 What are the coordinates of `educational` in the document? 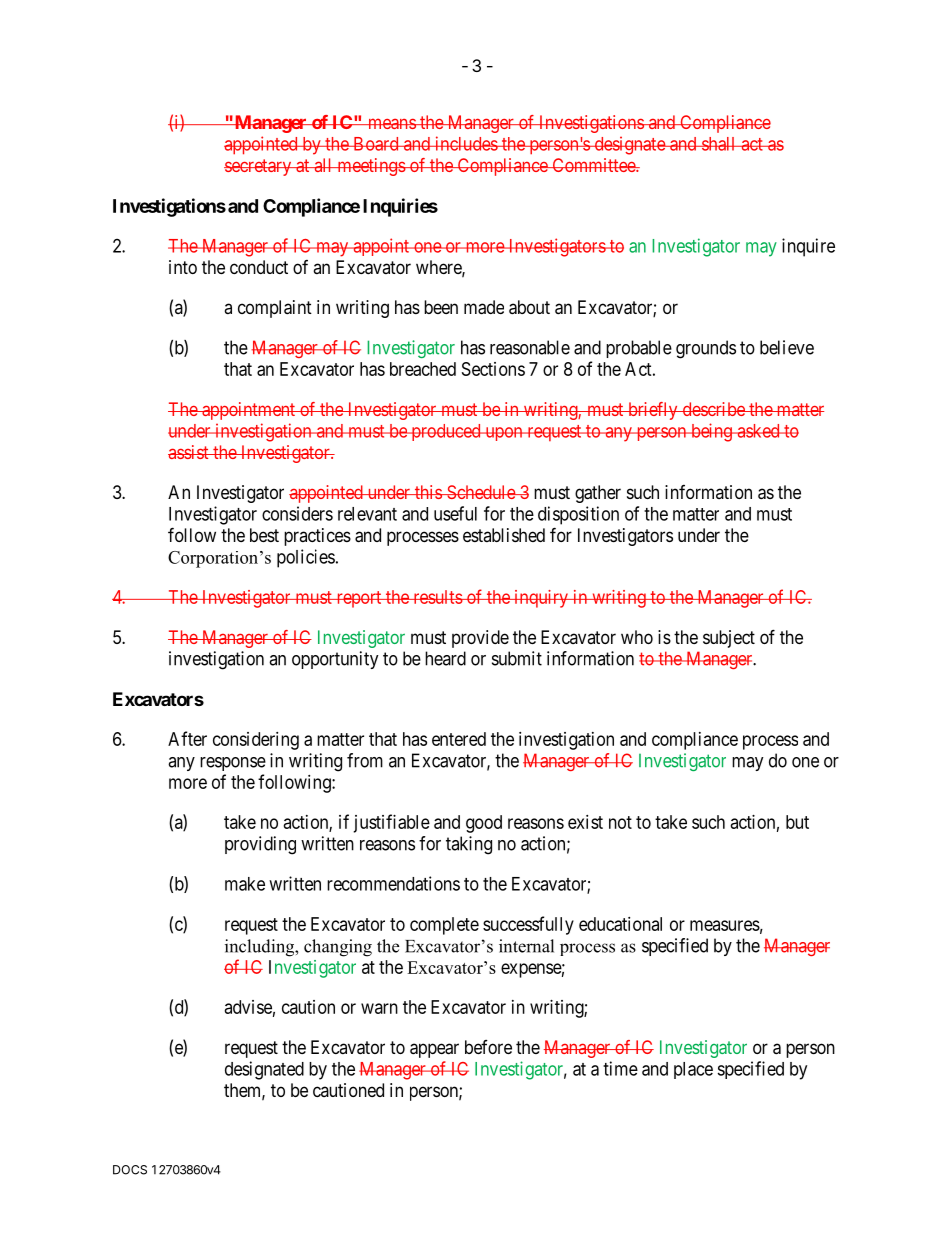 It's located at (620, 924).
